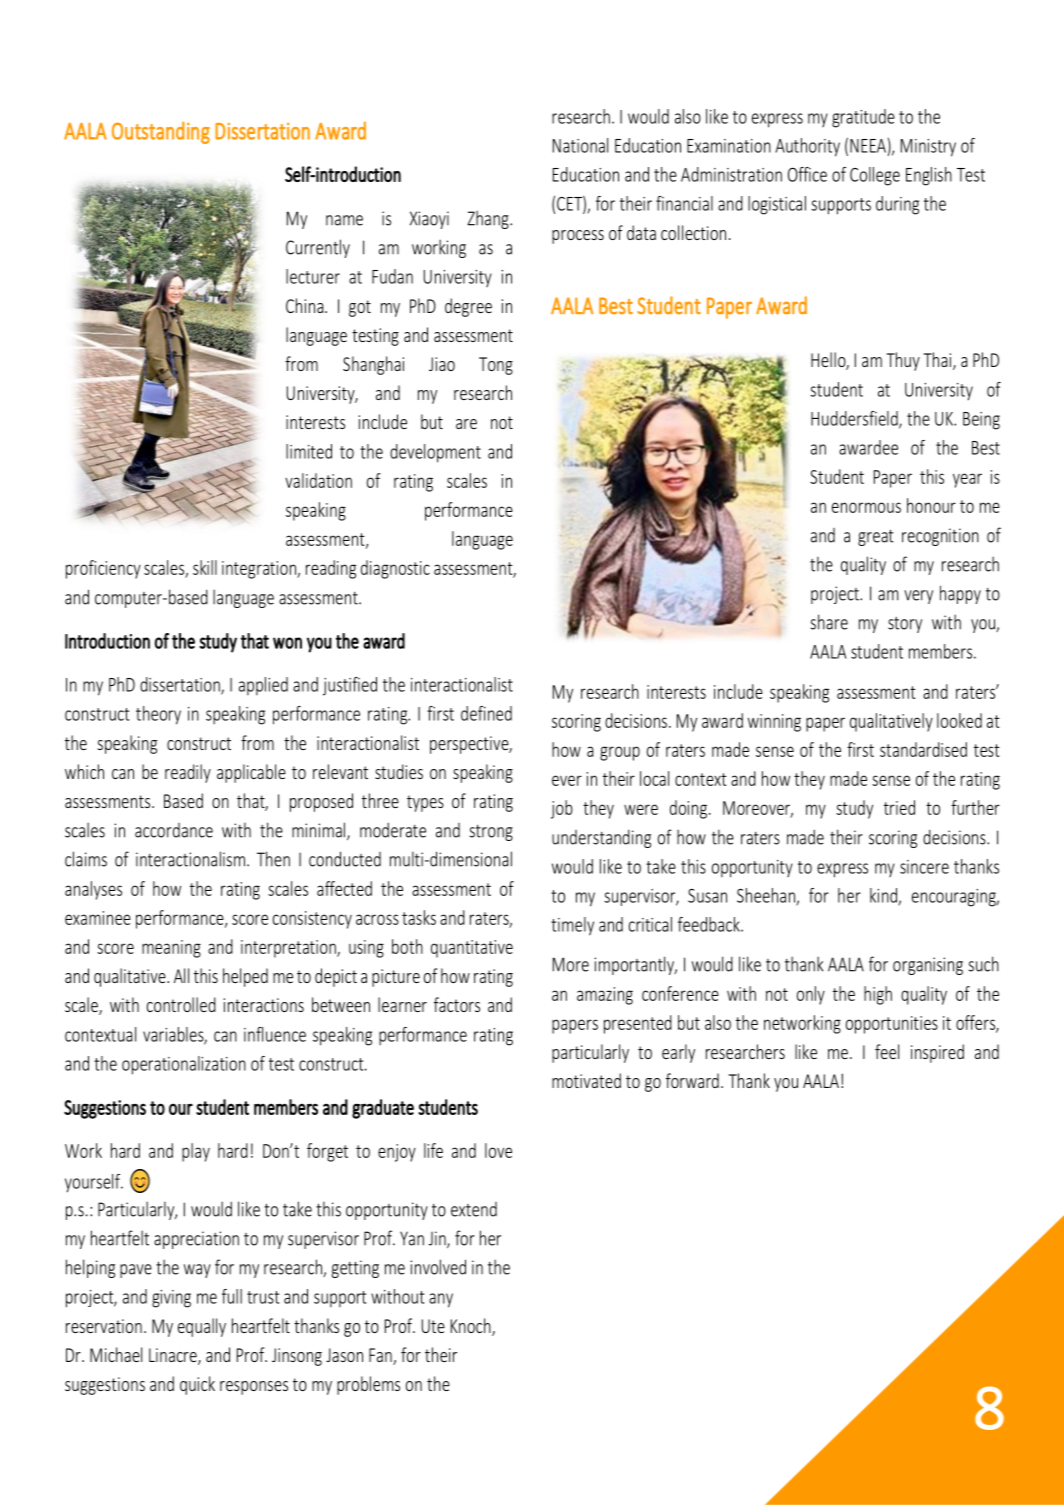 This page has height=1505, width=1064. What do you see at coordinates (923, 749) in the page?
I see `standardised` at bounding box center [923, 749].
